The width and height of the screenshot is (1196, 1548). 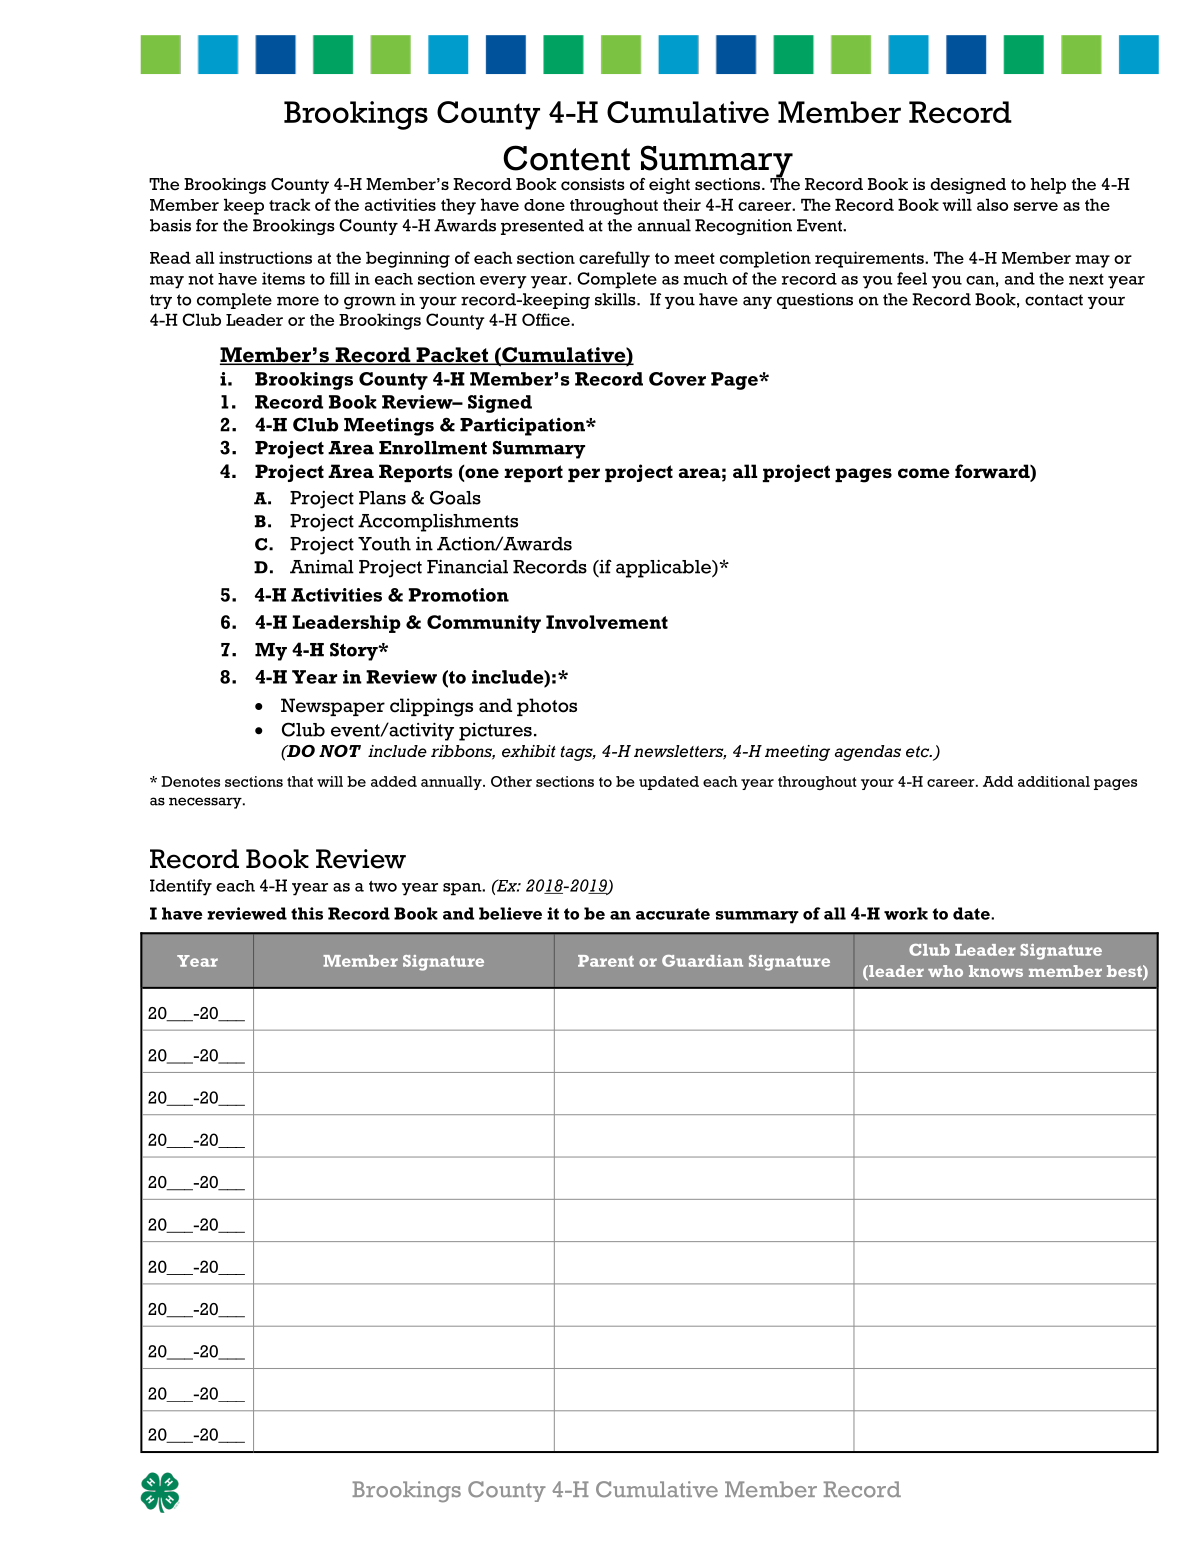 What do you see at coordinates (606, 961) in the screenshot?
I see `Parent` at bounding box center [606, 961].
